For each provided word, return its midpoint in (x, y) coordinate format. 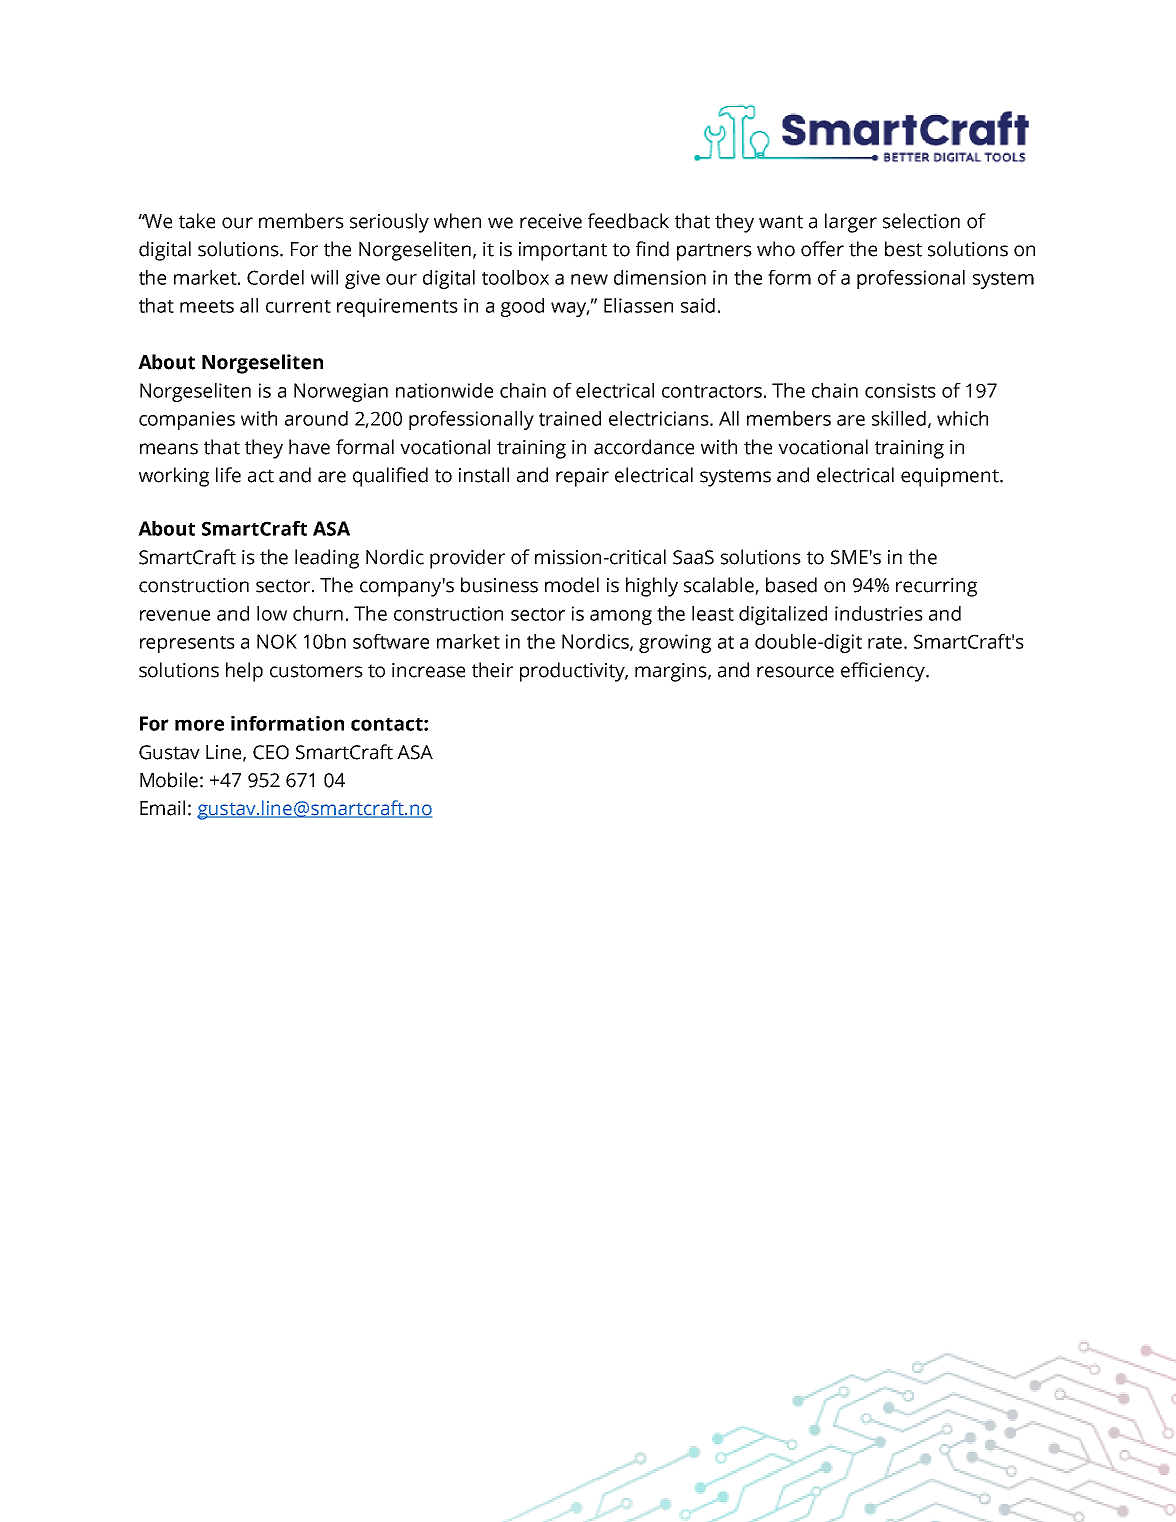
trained (570, 418)
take (197, 221)
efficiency (884, 672)
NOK (277, 641)
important (563, 251)
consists (900, 390)
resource (795, 672)
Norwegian (341, 392)
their (492, 670)
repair (582, 477)
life (228, 475)
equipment (951, 477)
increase (428, 670)
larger (851, 223)
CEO (271, 752)
